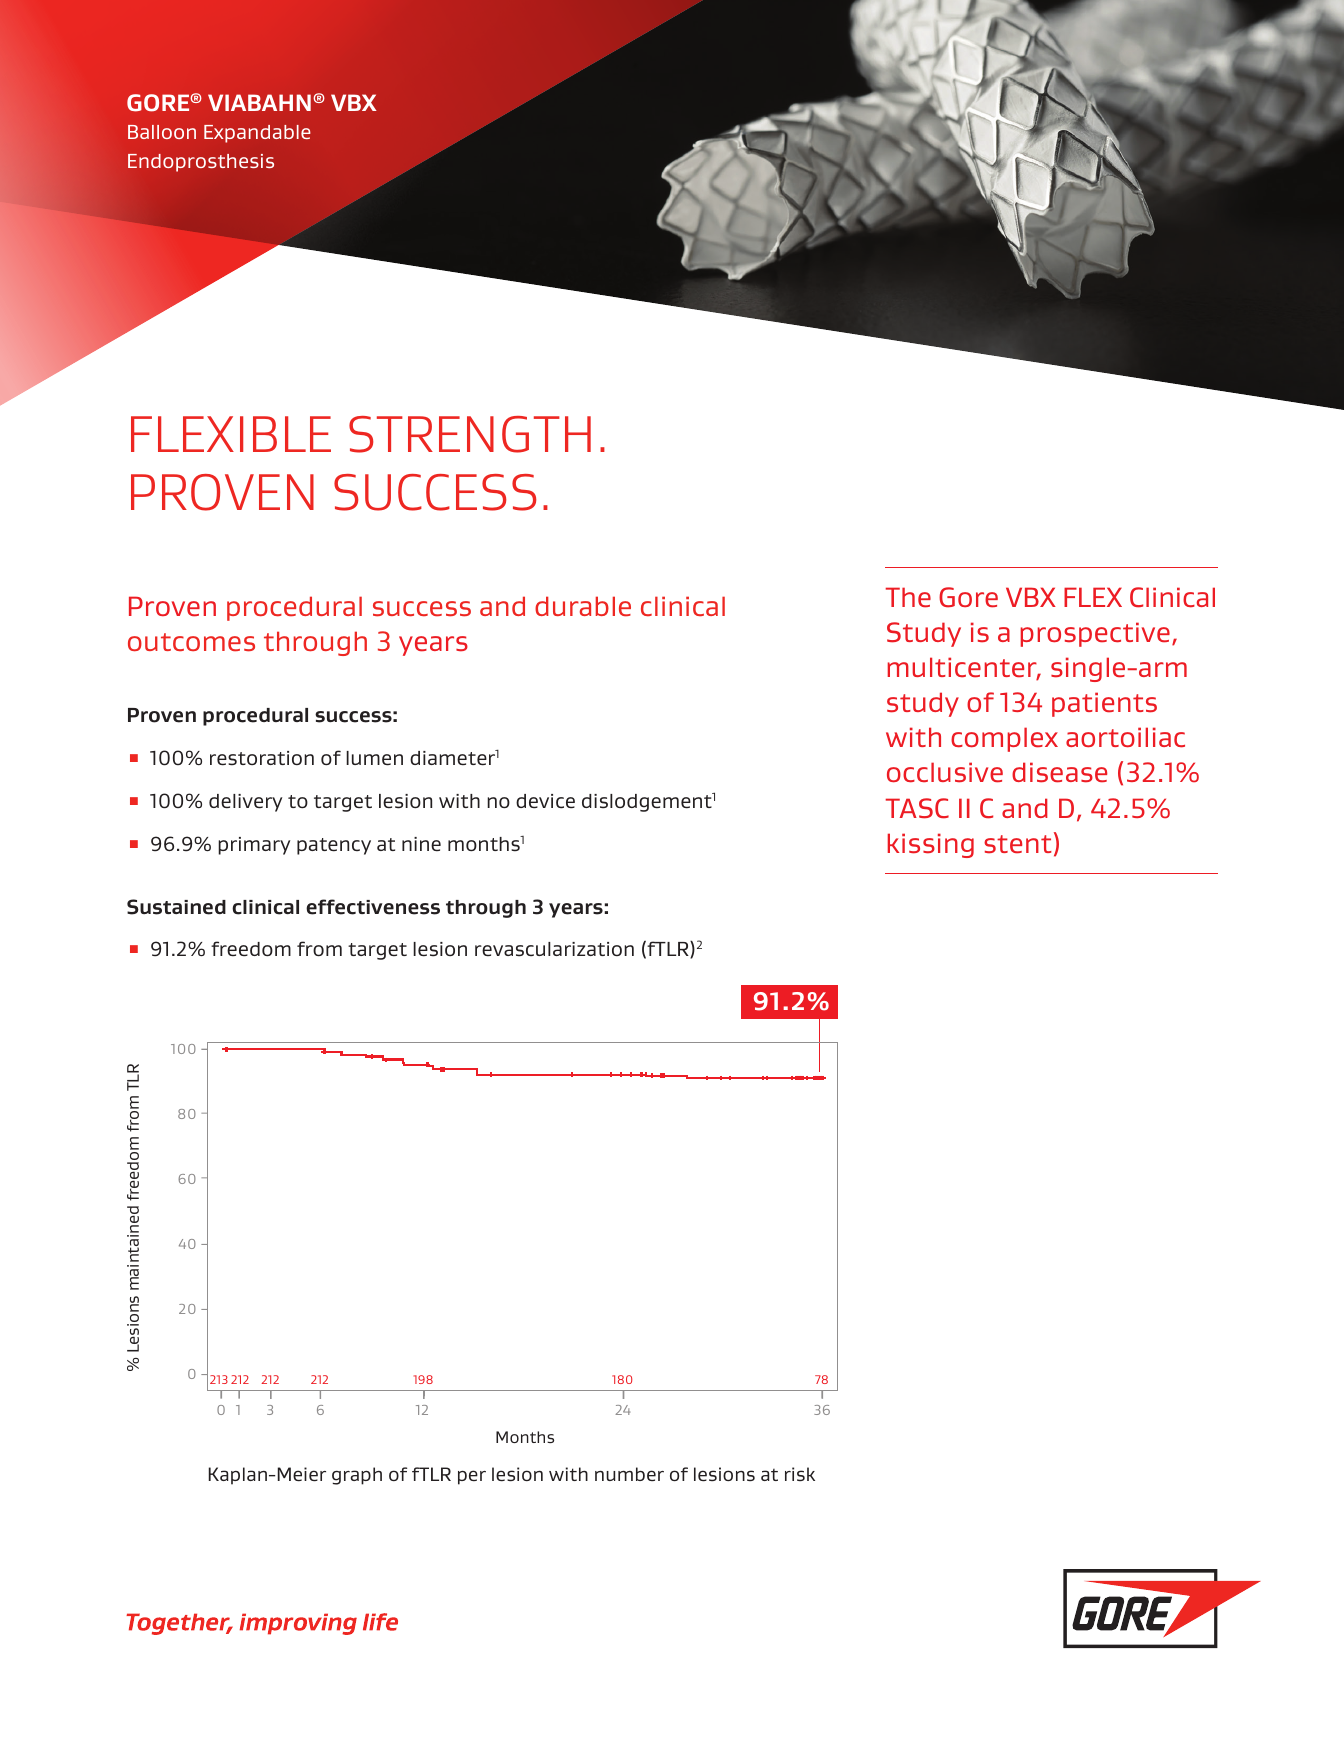 This screenshot has height=1739, width=1344. What do you see at coordinates (257, 134) in the screenshot?
I see `Expandable` at bounding box center [257, 134].
